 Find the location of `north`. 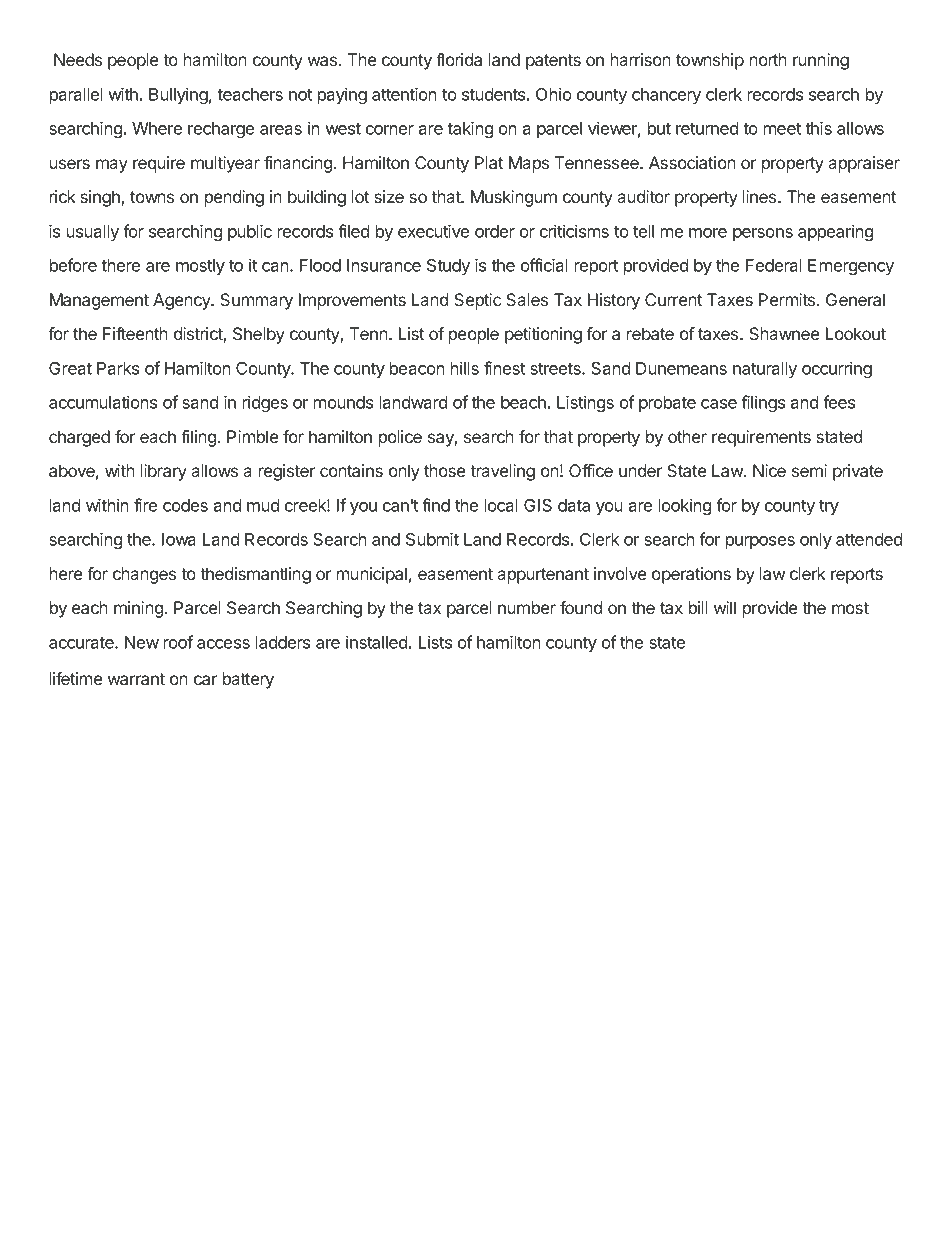

north is located at coordinates (768, 59).
